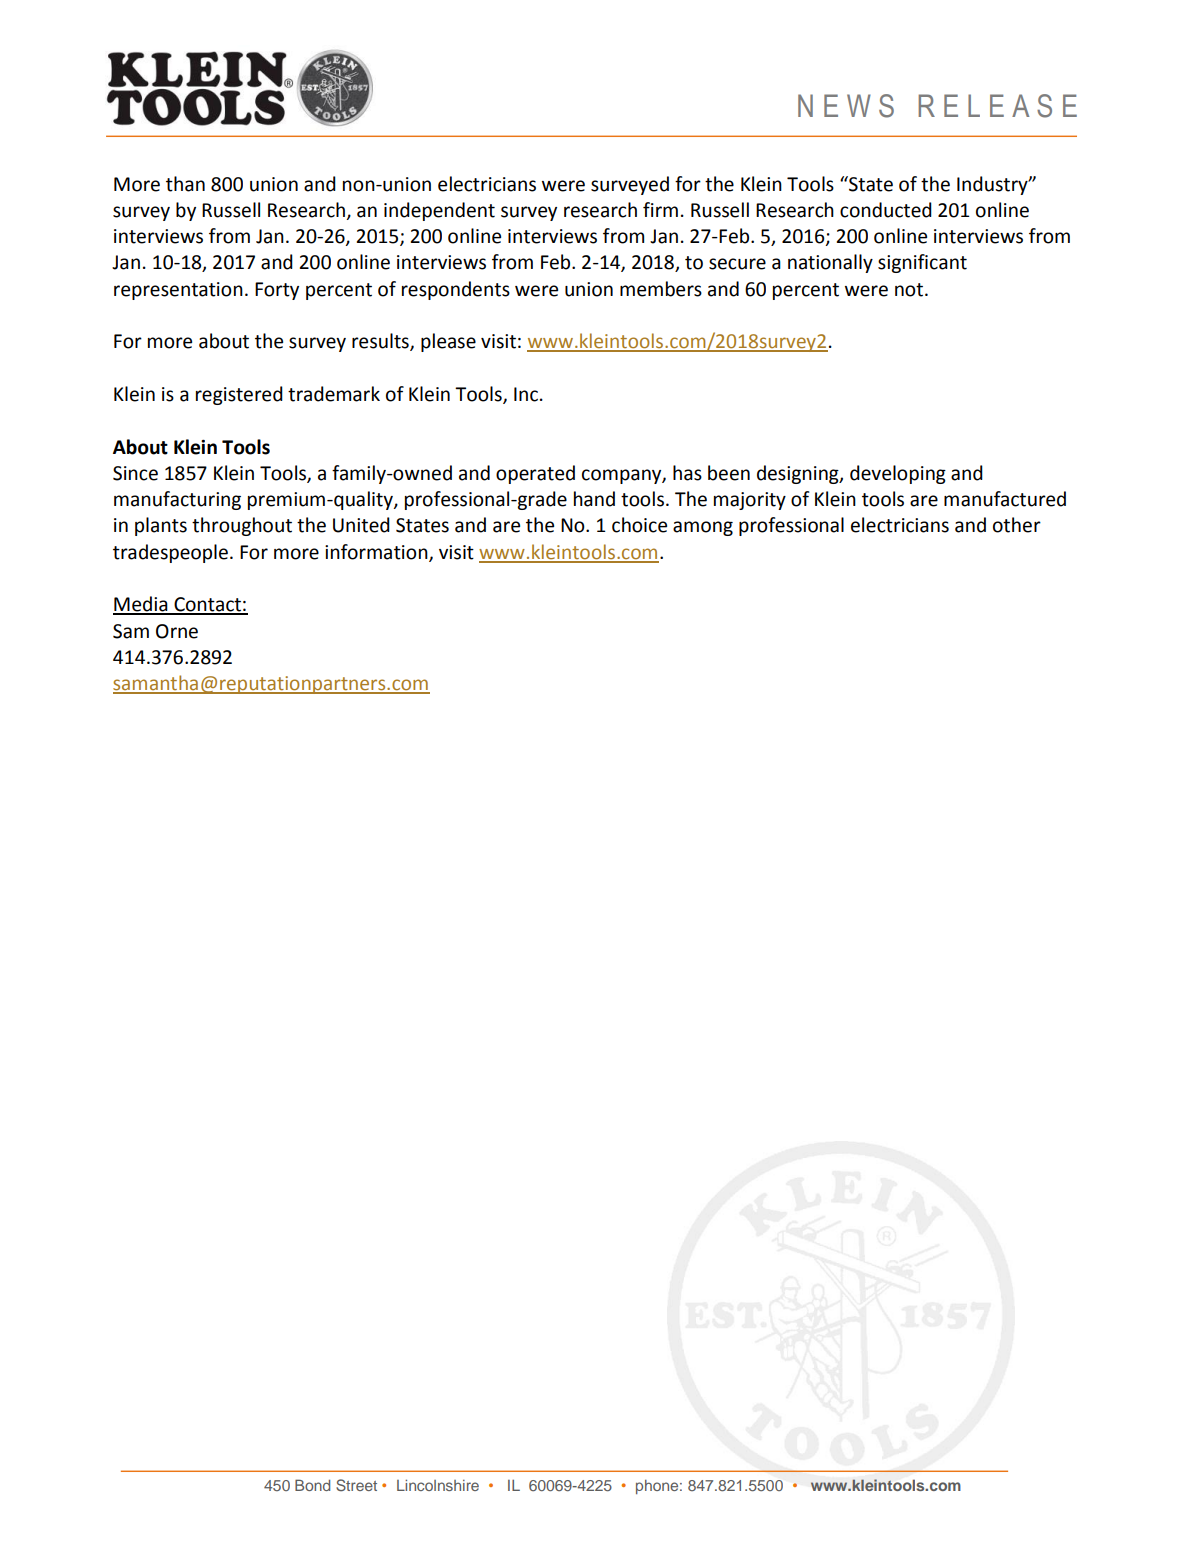 The height and width of the document is (1551, 1199). What do you see at coordinates (377, 552) in the document?
I see `information` at bounding box center [377, 552].
